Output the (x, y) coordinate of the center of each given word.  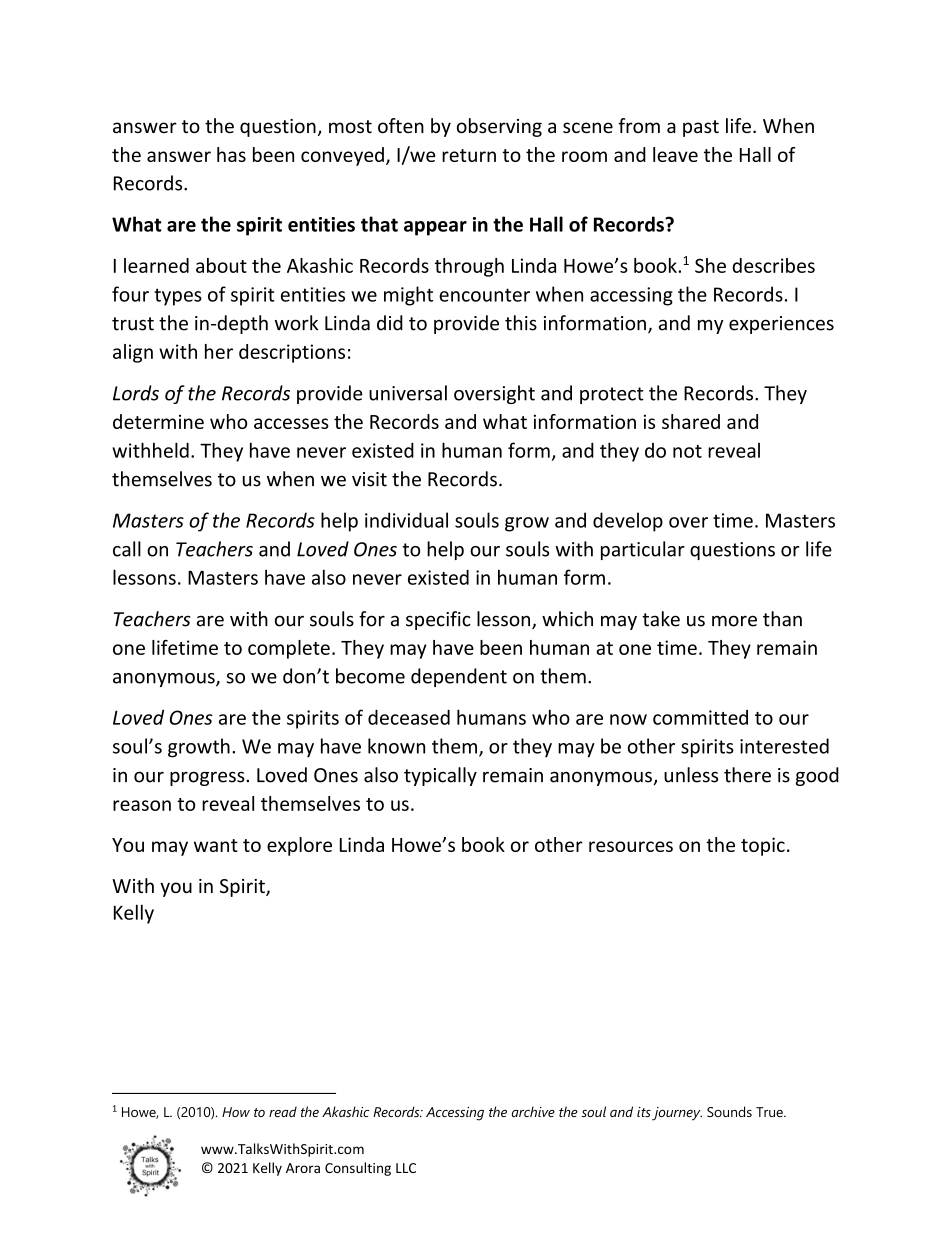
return (469, 155)
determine (158, 421)
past (701, 128)
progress (208, 778)
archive (533, 1111)
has (231, 154)
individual (406, 520)
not (687, 451)
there (747, 775)
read (283, 1111)
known (396, 746)
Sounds (729, 1111)
